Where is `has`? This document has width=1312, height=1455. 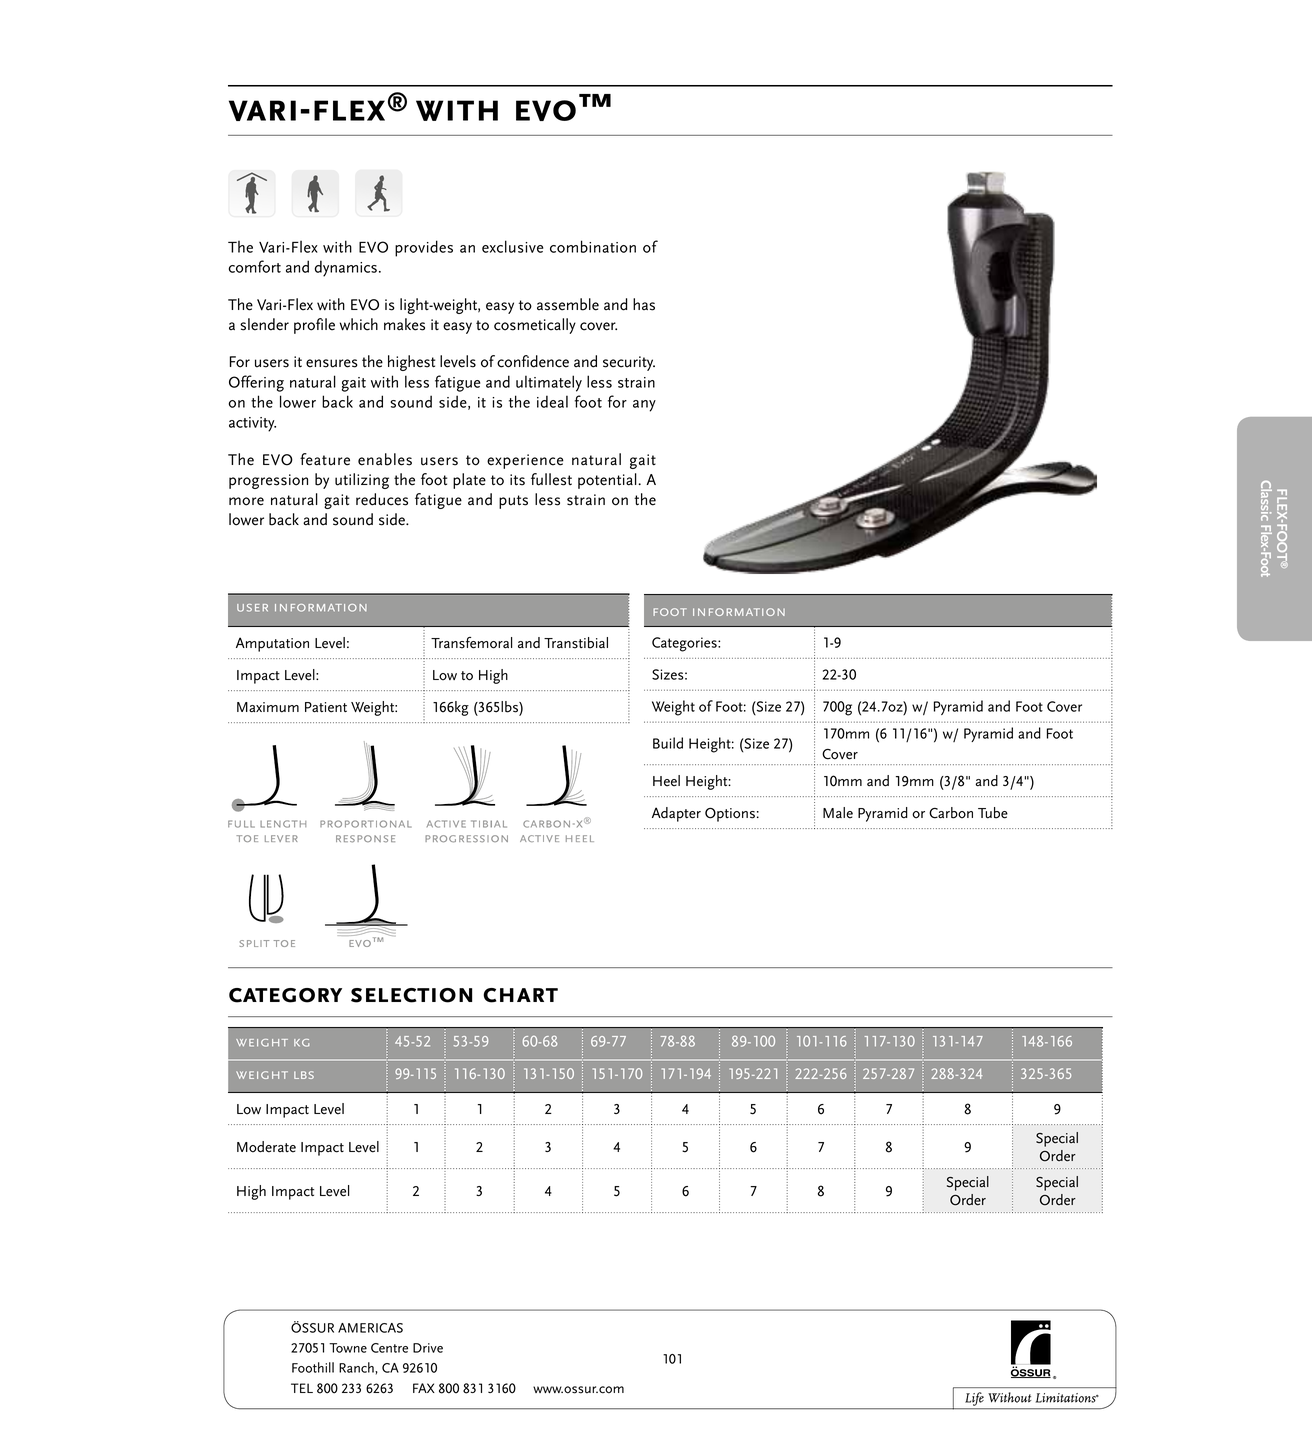 has is located at coordinates (644, 304).
